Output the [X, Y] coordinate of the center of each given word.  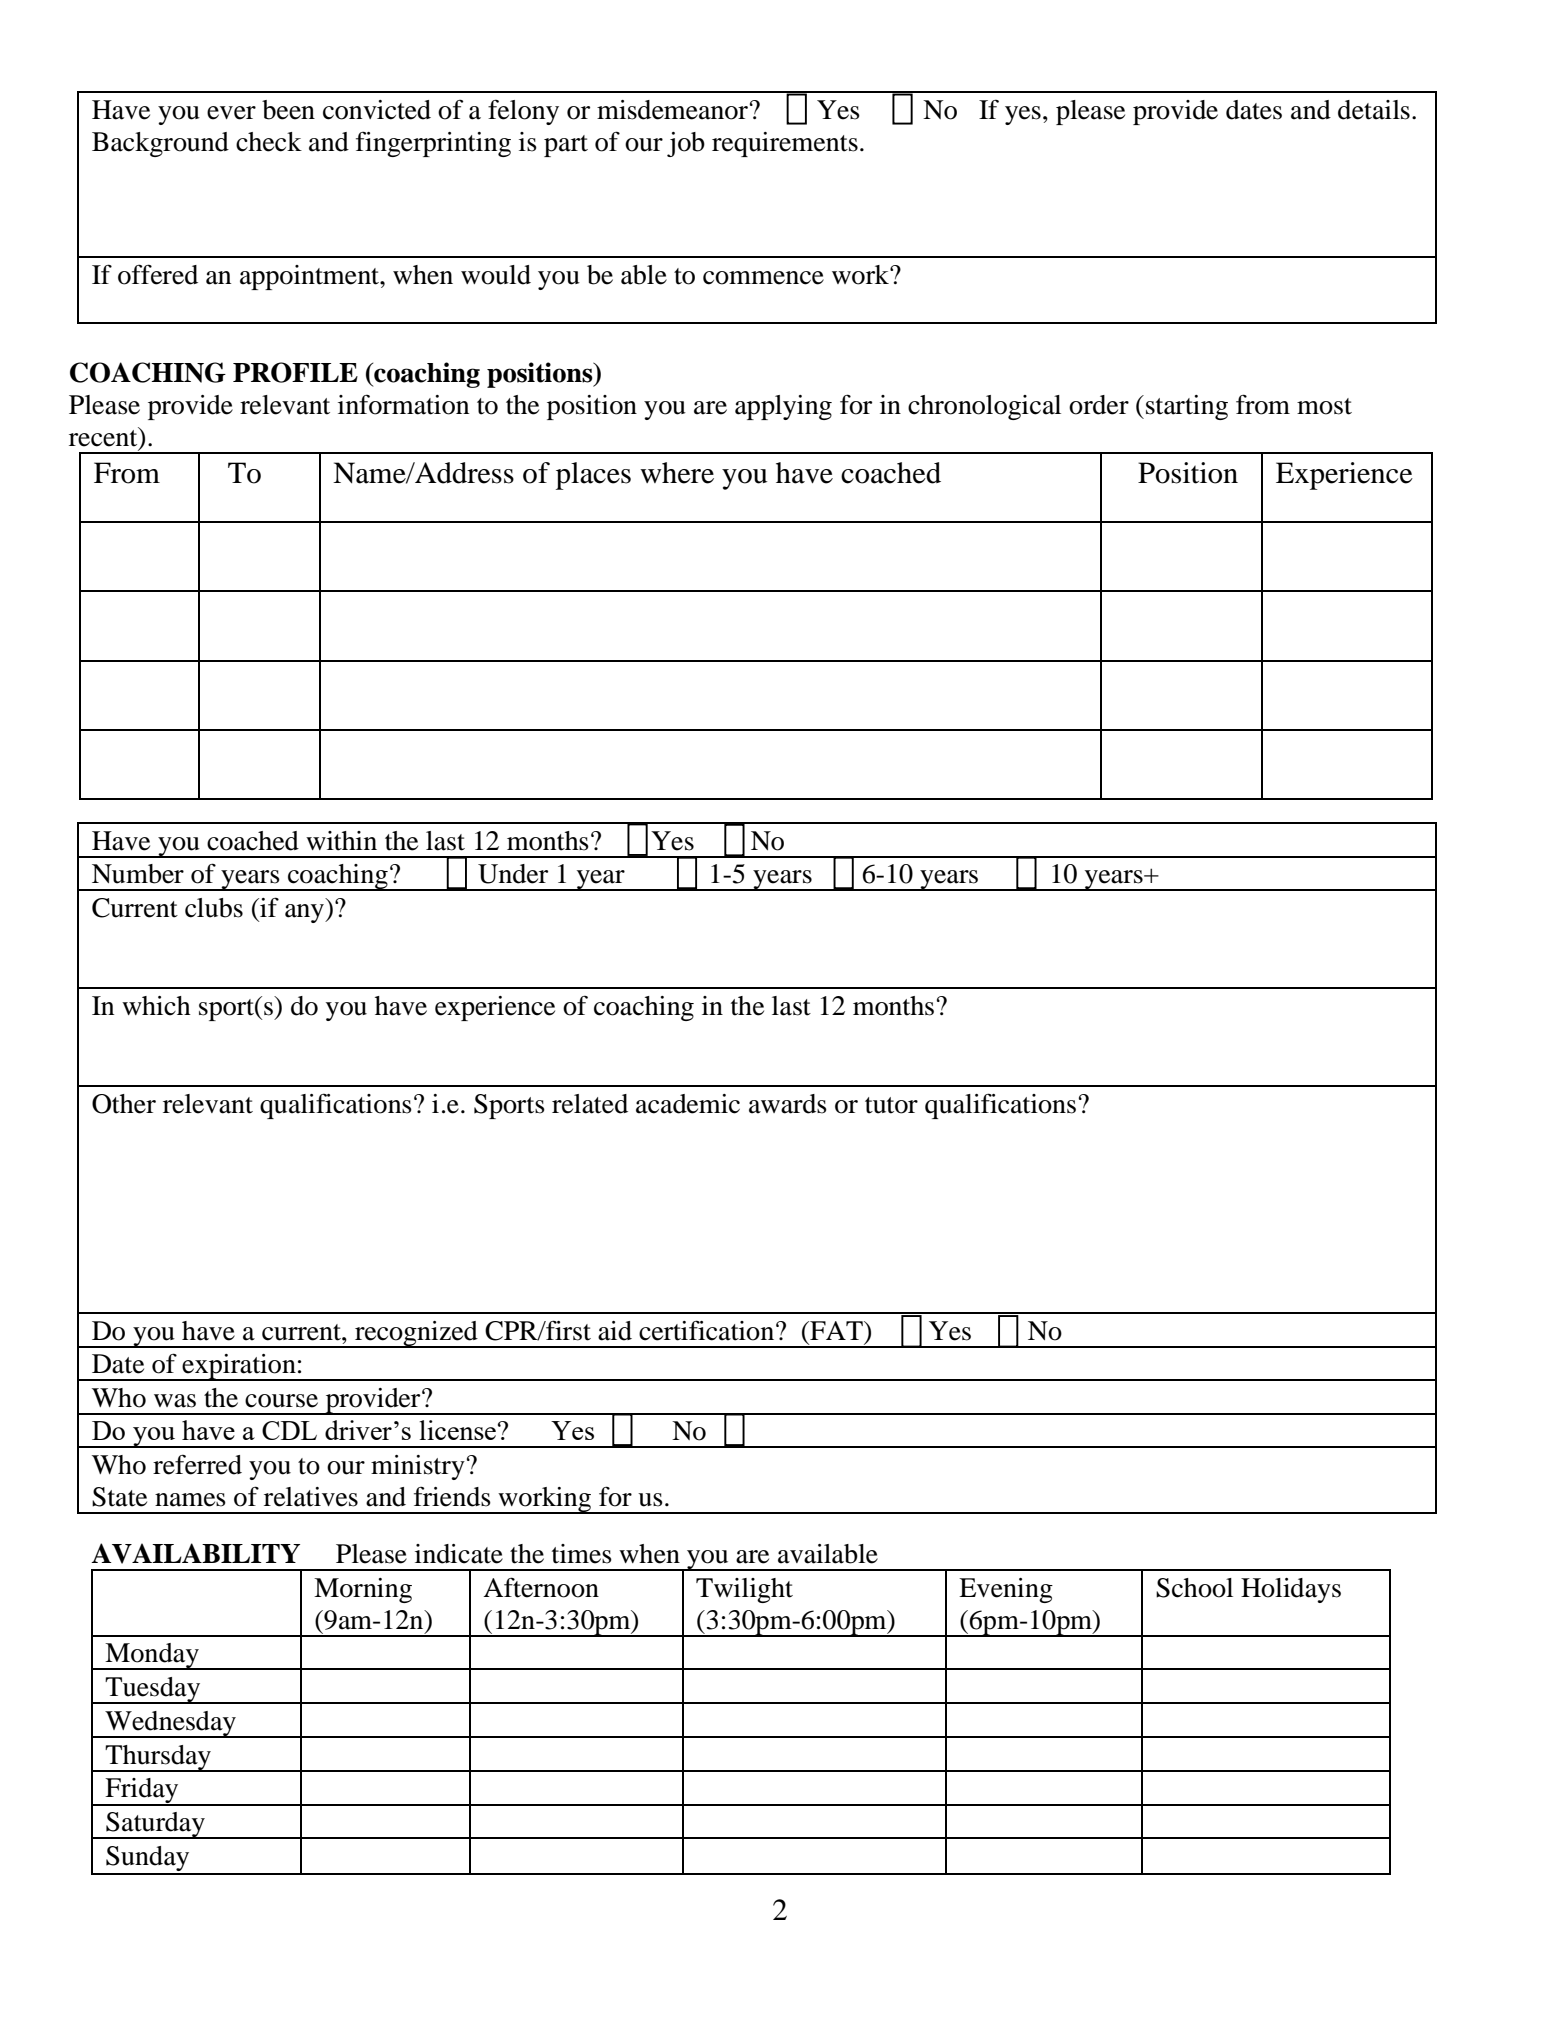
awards [788, 1104]
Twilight [744, 1590]
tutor [891, 1105]
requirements [785, 144]
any [305, 913]
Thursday [158, 1758]
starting [1187, 407]
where [677, 473]
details [1374, 110]
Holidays [1291, 1590]
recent [104, 438]
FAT [836, 1330]
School [1194, 1588]
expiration [239, 1367]
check [269, 142]
